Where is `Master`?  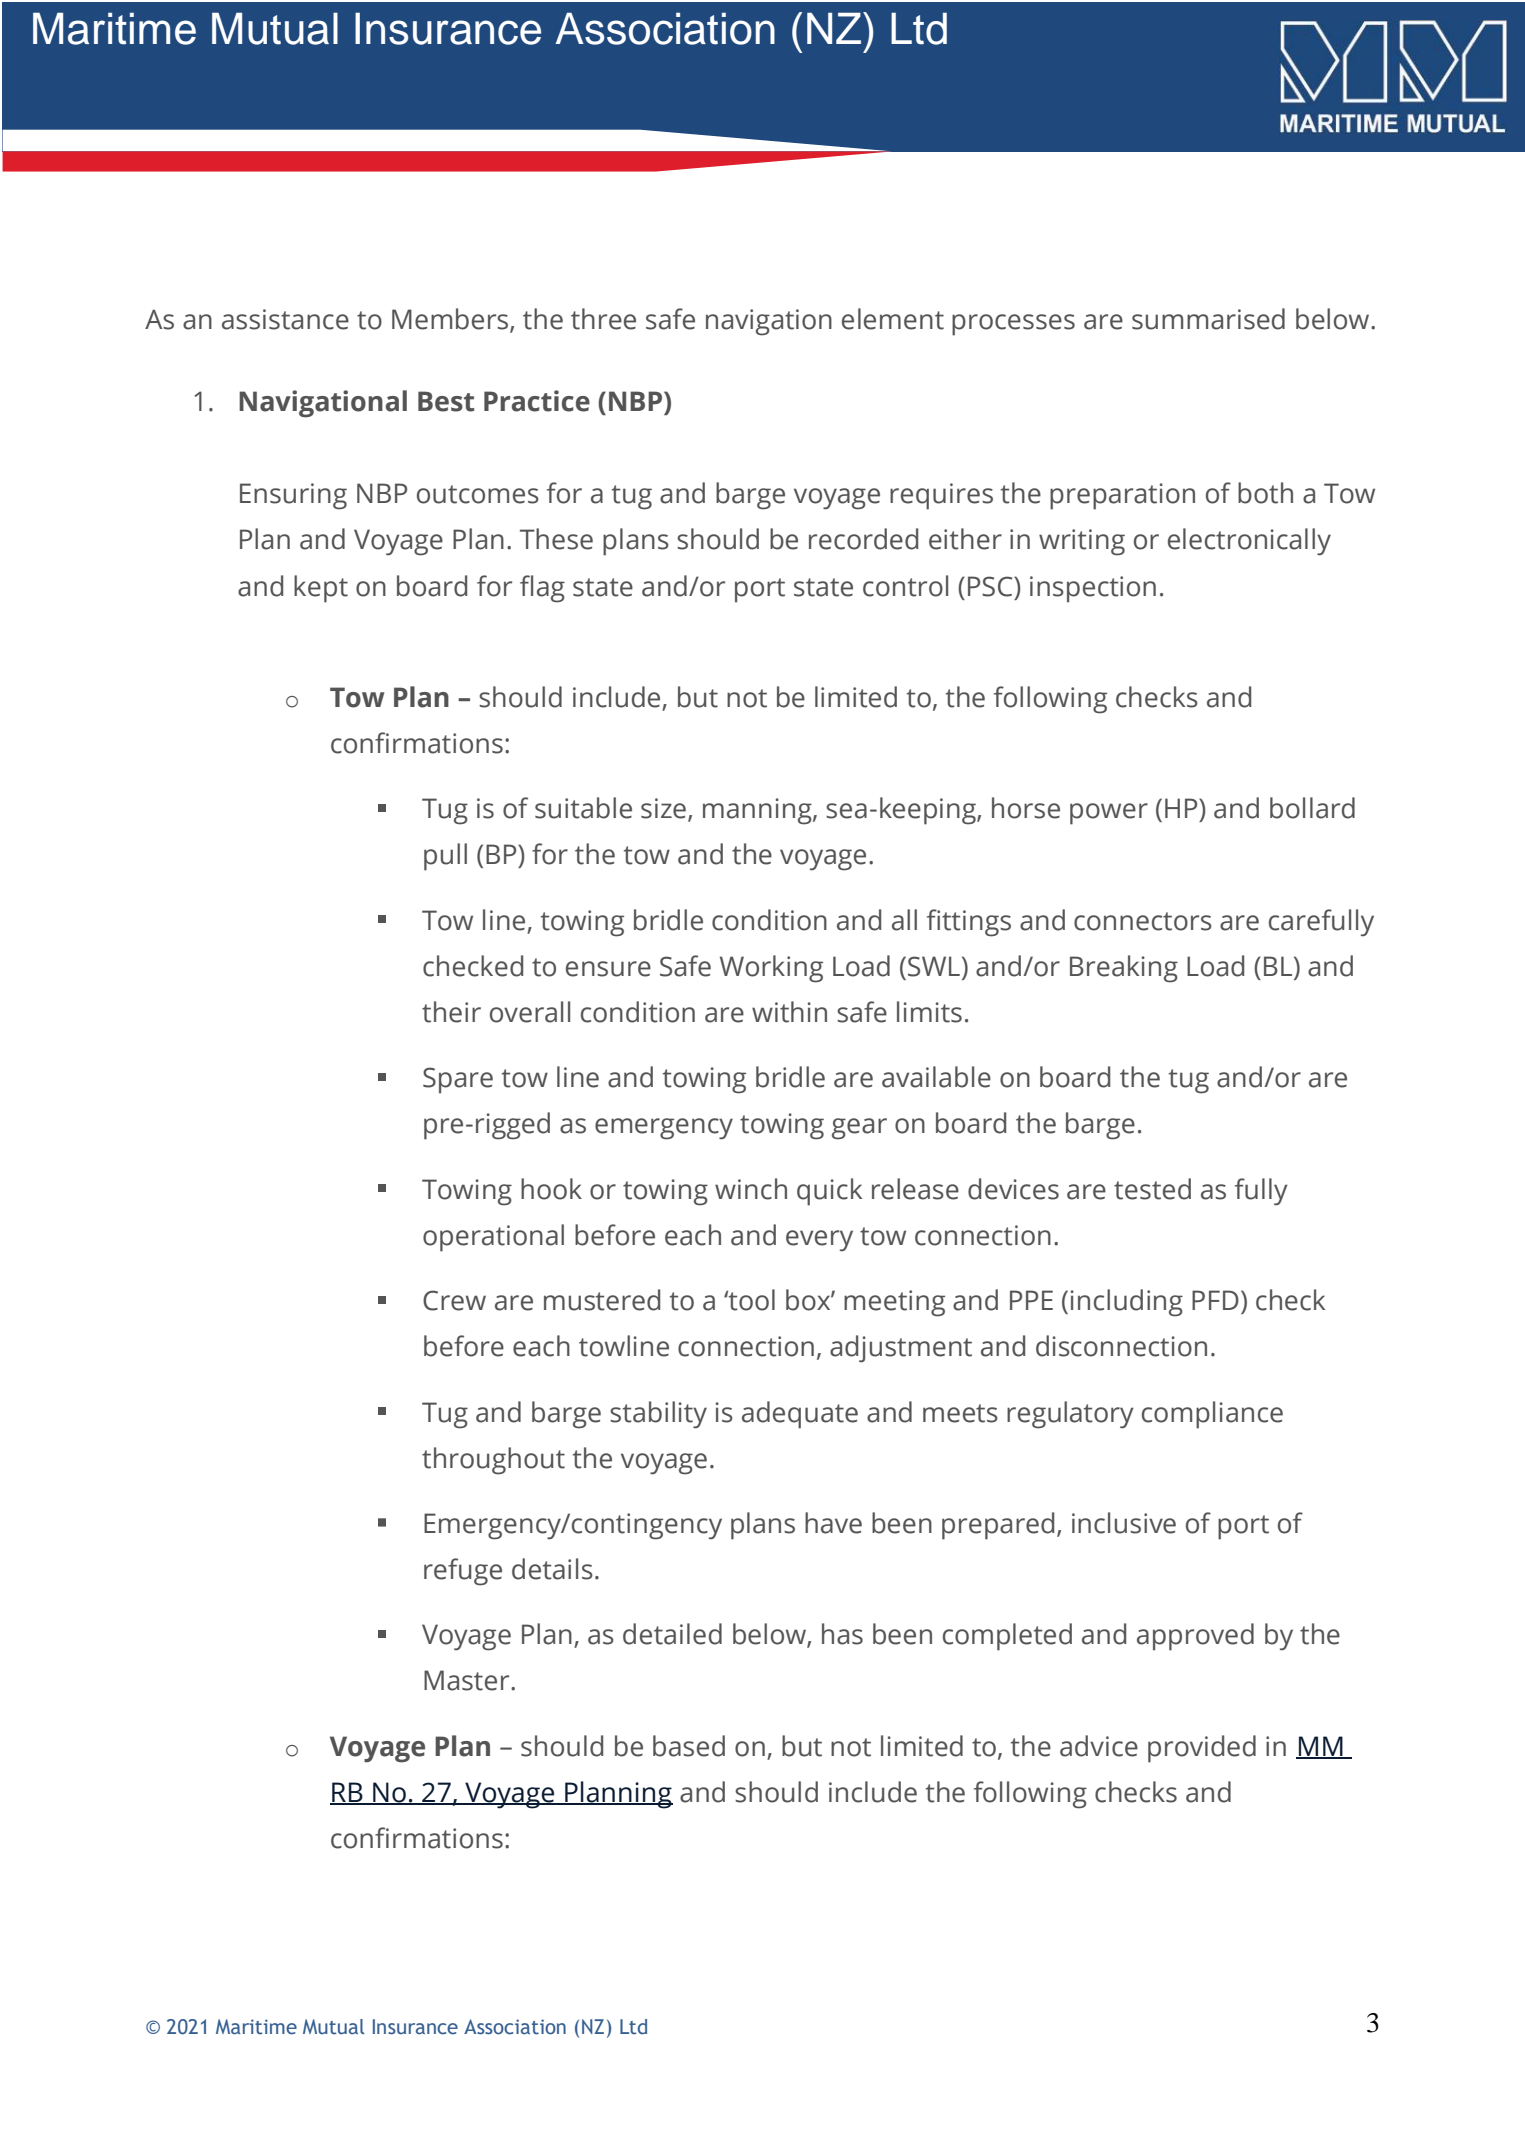 Master is located at coordinates (468, 1680).
